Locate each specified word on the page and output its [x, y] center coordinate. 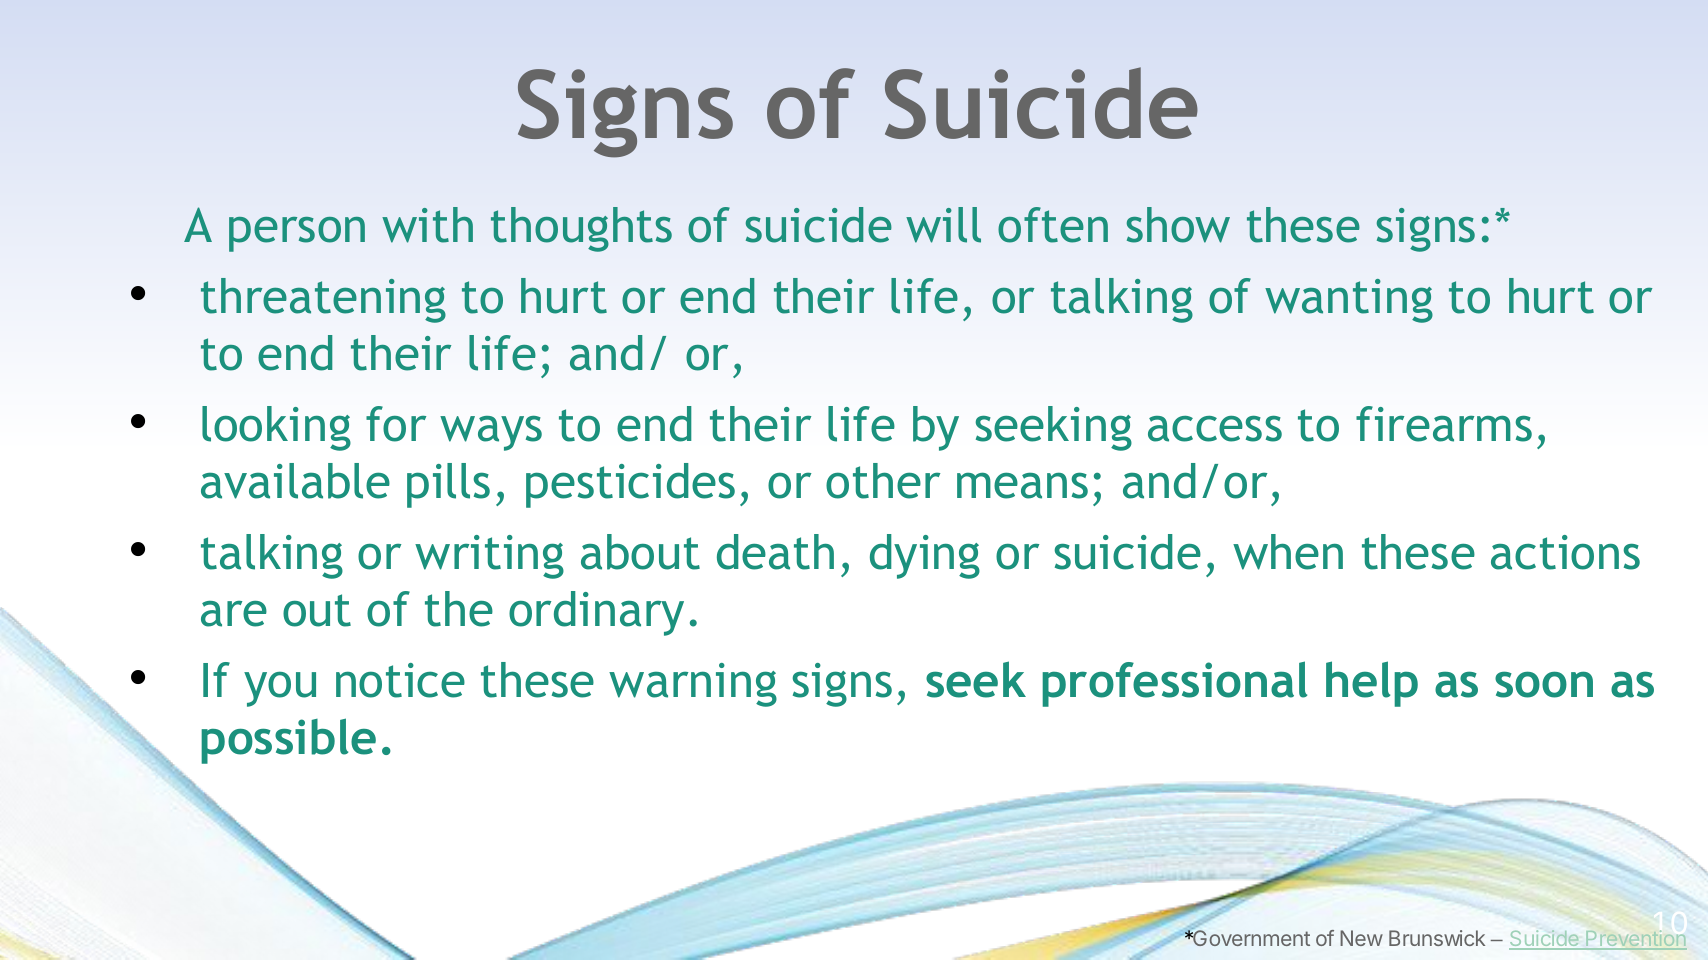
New [1361, 938]
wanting [1349, 301]
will [943, 225]
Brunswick [1437, 938]
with [427, 225]
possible [288, 741]
